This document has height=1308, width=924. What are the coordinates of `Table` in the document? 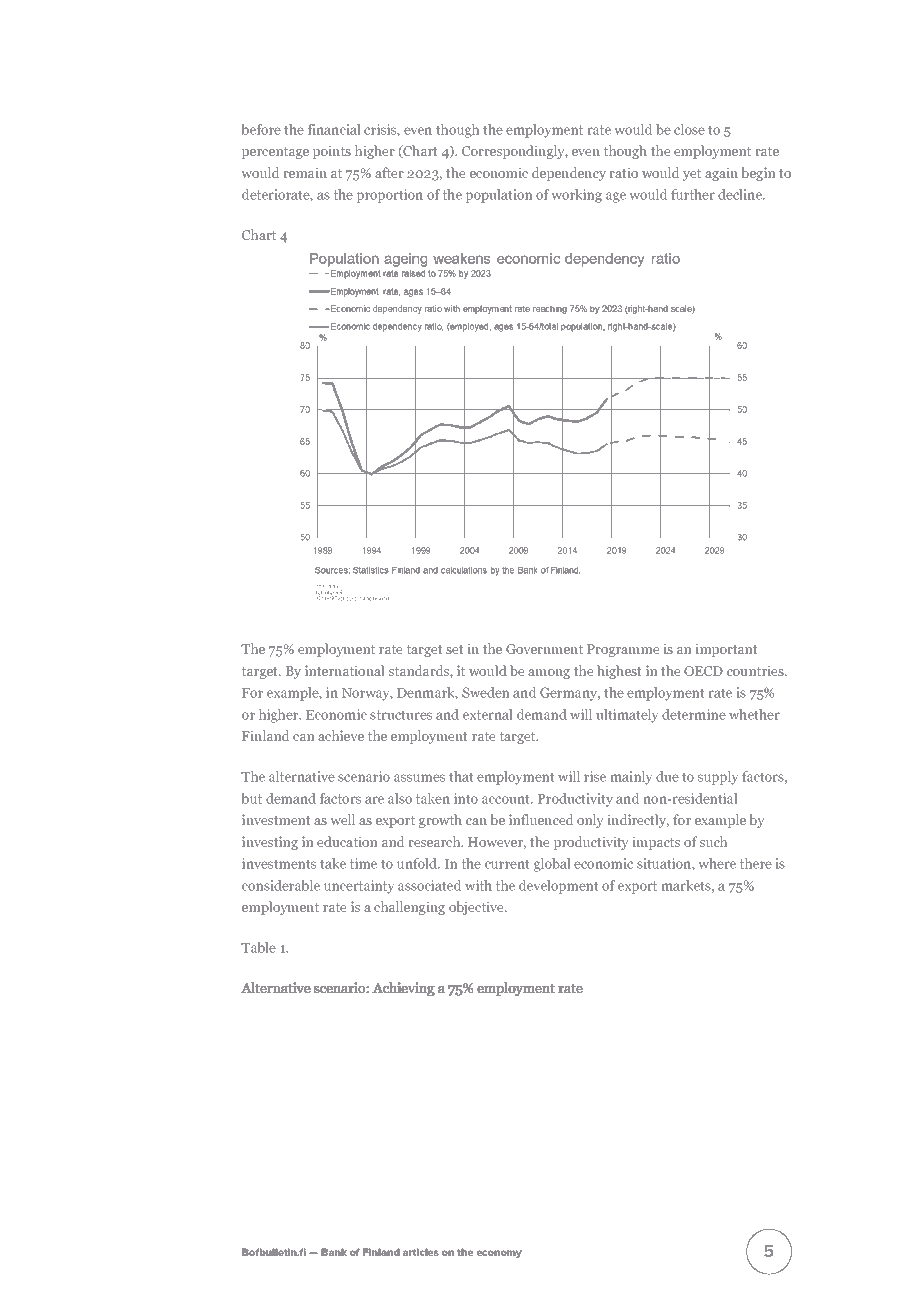 It's located at (258, 947).
